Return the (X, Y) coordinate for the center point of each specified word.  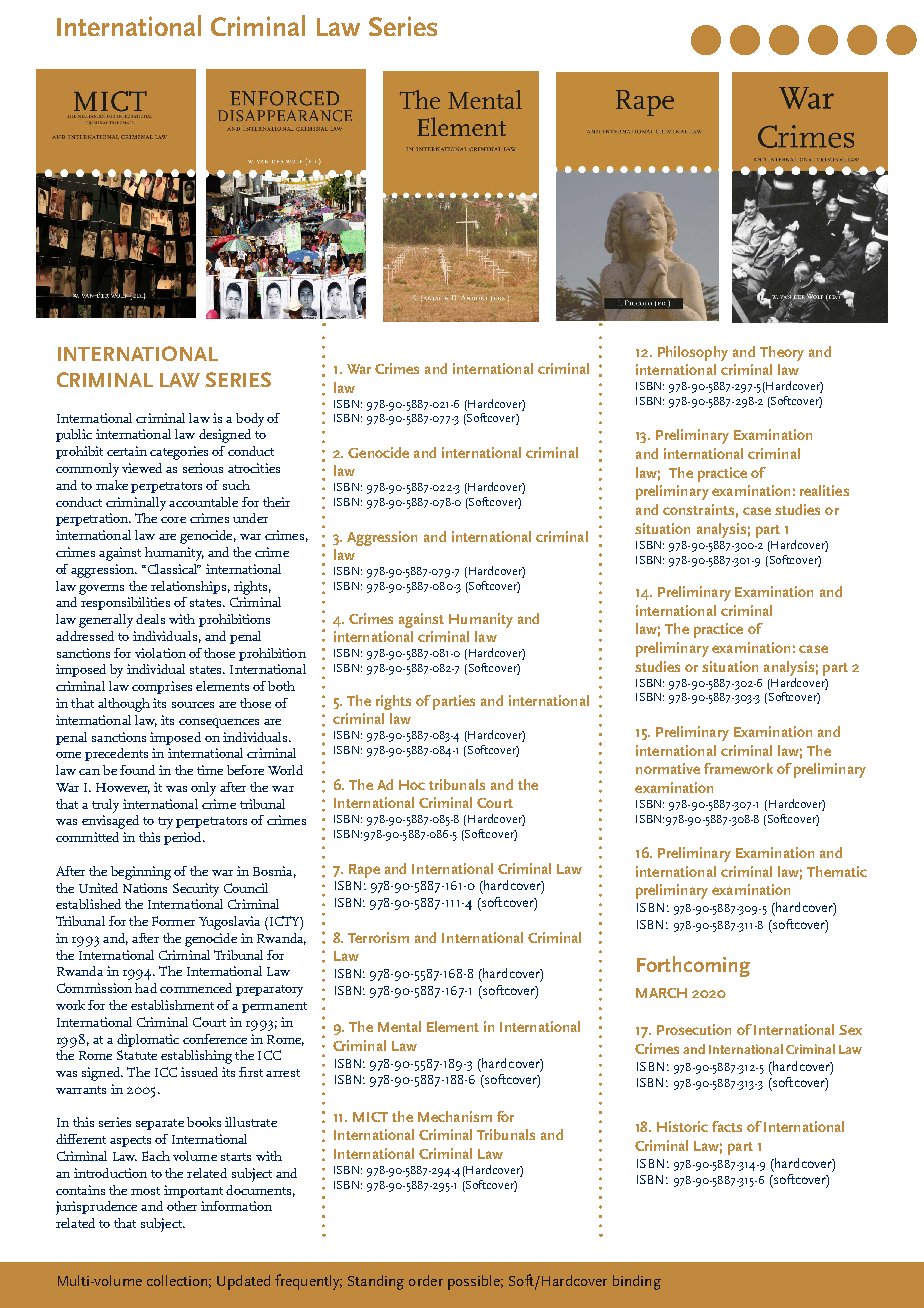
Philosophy (693, 353)
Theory (782, 353)
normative (668, 768)
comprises (162, 687)
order (426, 1280)
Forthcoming (693, 966)
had (146, 988)
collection (177, 1280)
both (281, 686)
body (250, 420)
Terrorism (378, 937)
